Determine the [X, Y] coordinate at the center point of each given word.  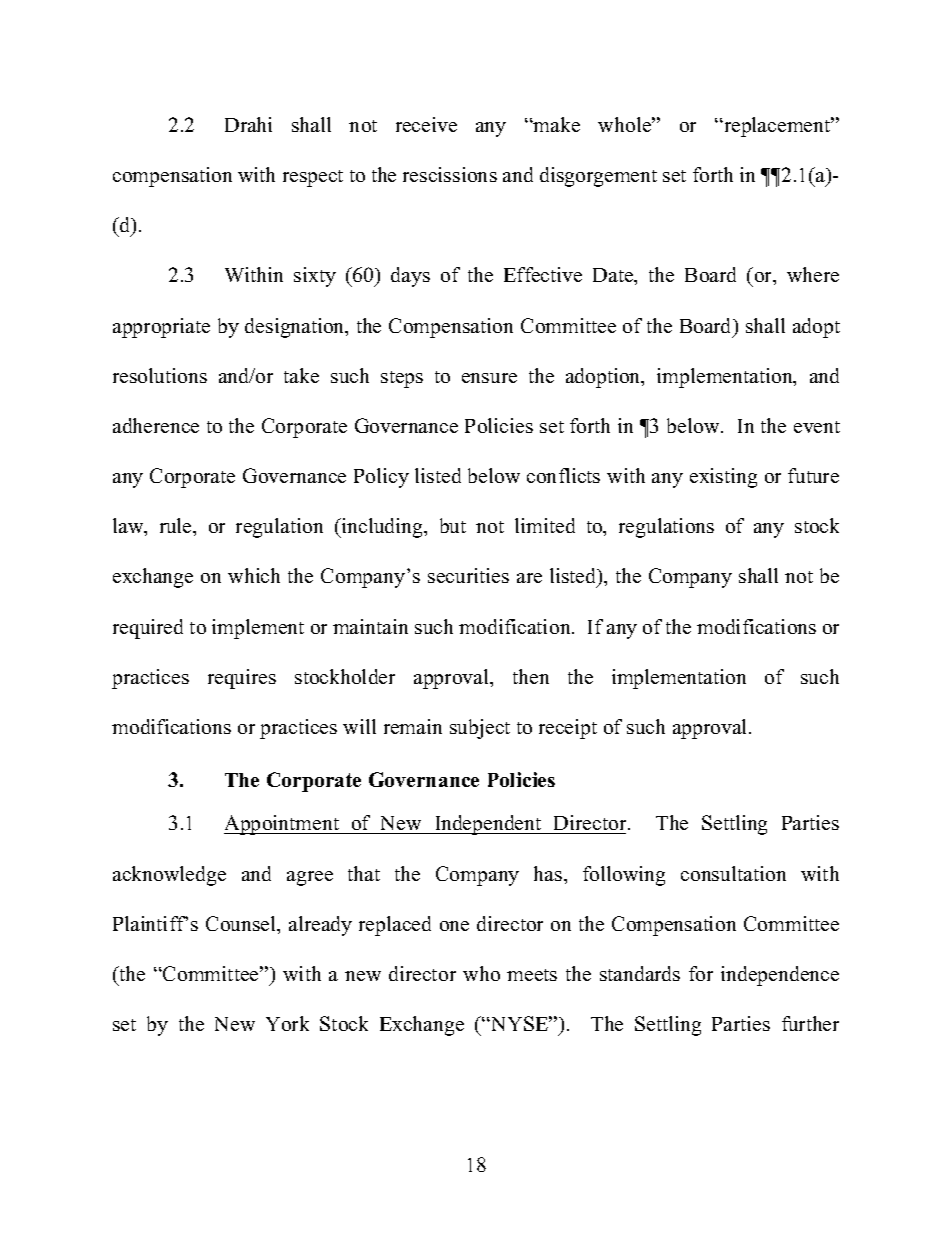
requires [242, 679]
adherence [156, 425]
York [287, 1023]
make [556, 124]
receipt [568, 729]
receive [426, 124]
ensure [489, 378]
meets [532, 975]
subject [480, 729]
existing [723, 478]
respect [313, 178]
